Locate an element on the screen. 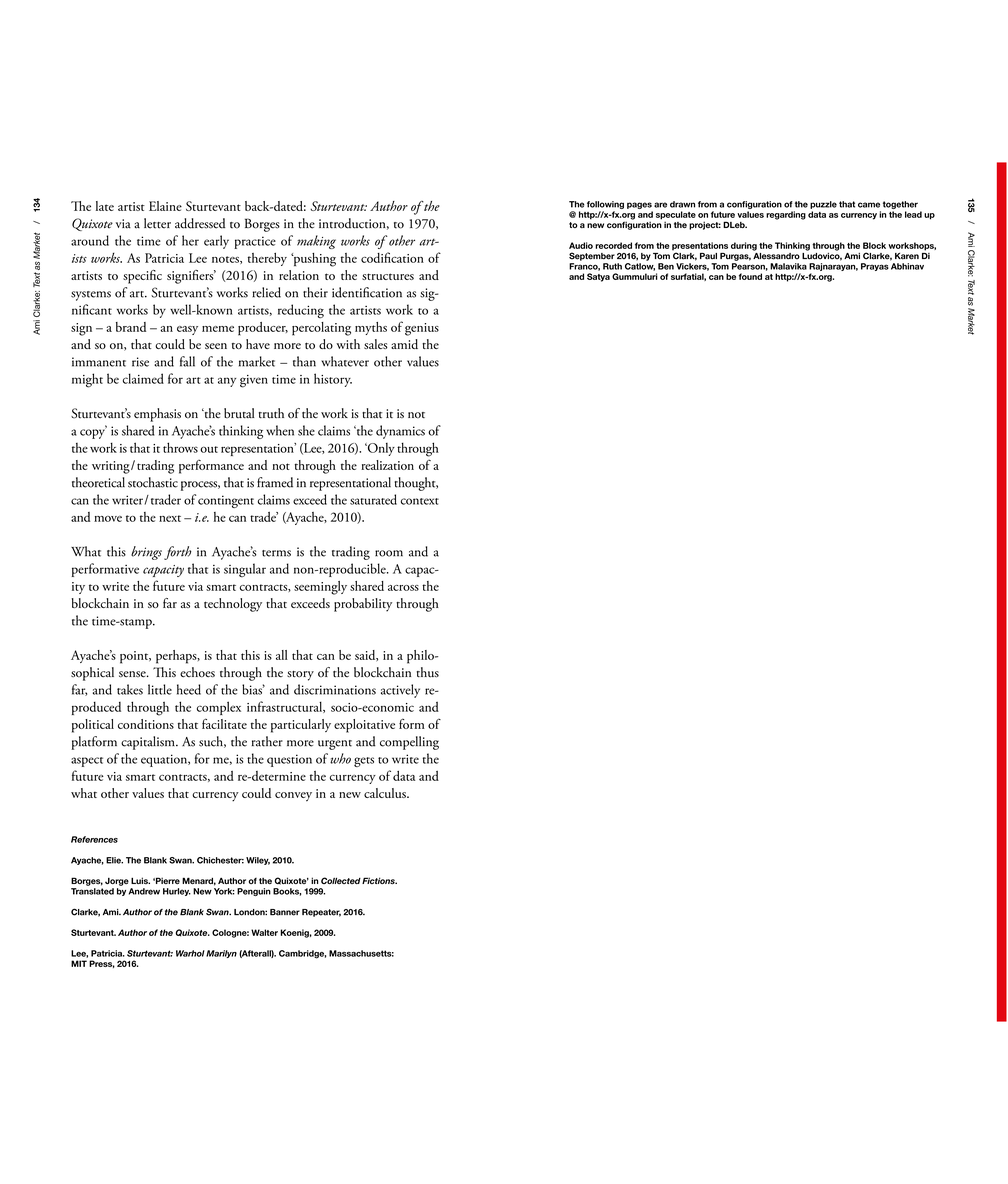 The width and height of the screenshot is (1008, 1184). addressed is located at coordinates (200, 223).
